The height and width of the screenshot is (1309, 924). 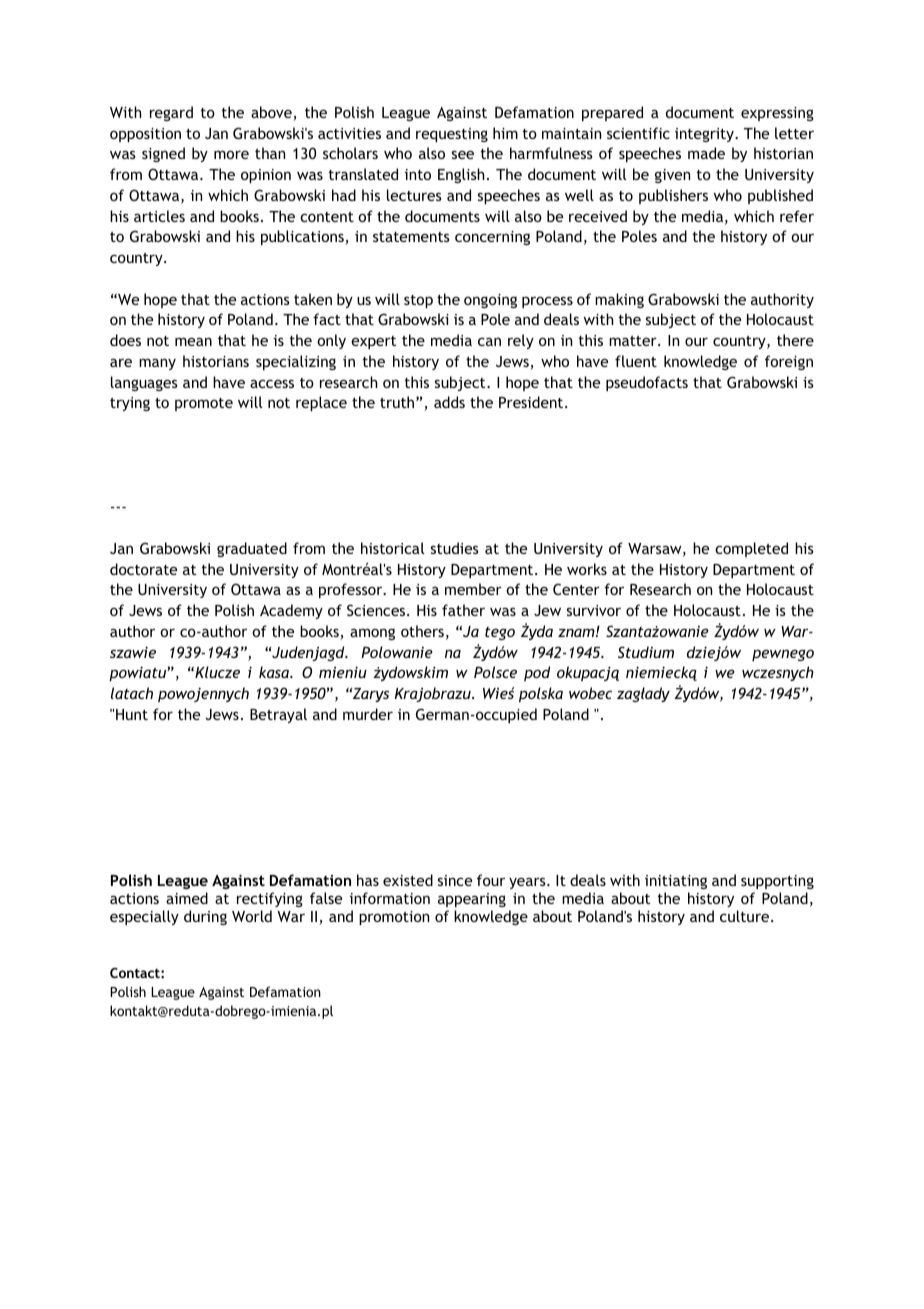 I want to click on aimed, so click(x=187, y=898).
